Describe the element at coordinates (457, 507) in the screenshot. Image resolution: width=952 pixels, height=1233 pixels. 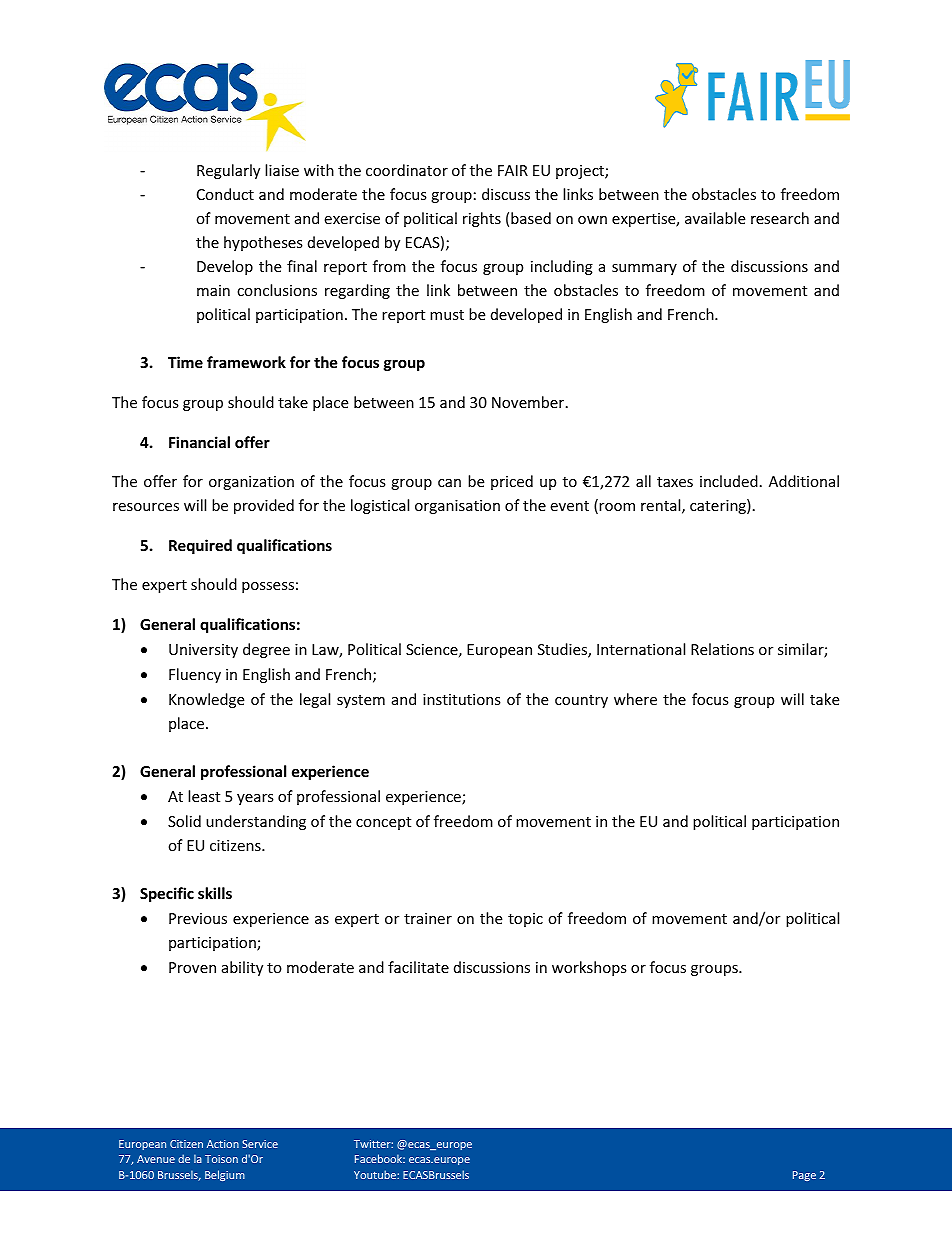
I see `organisation` at that location.
